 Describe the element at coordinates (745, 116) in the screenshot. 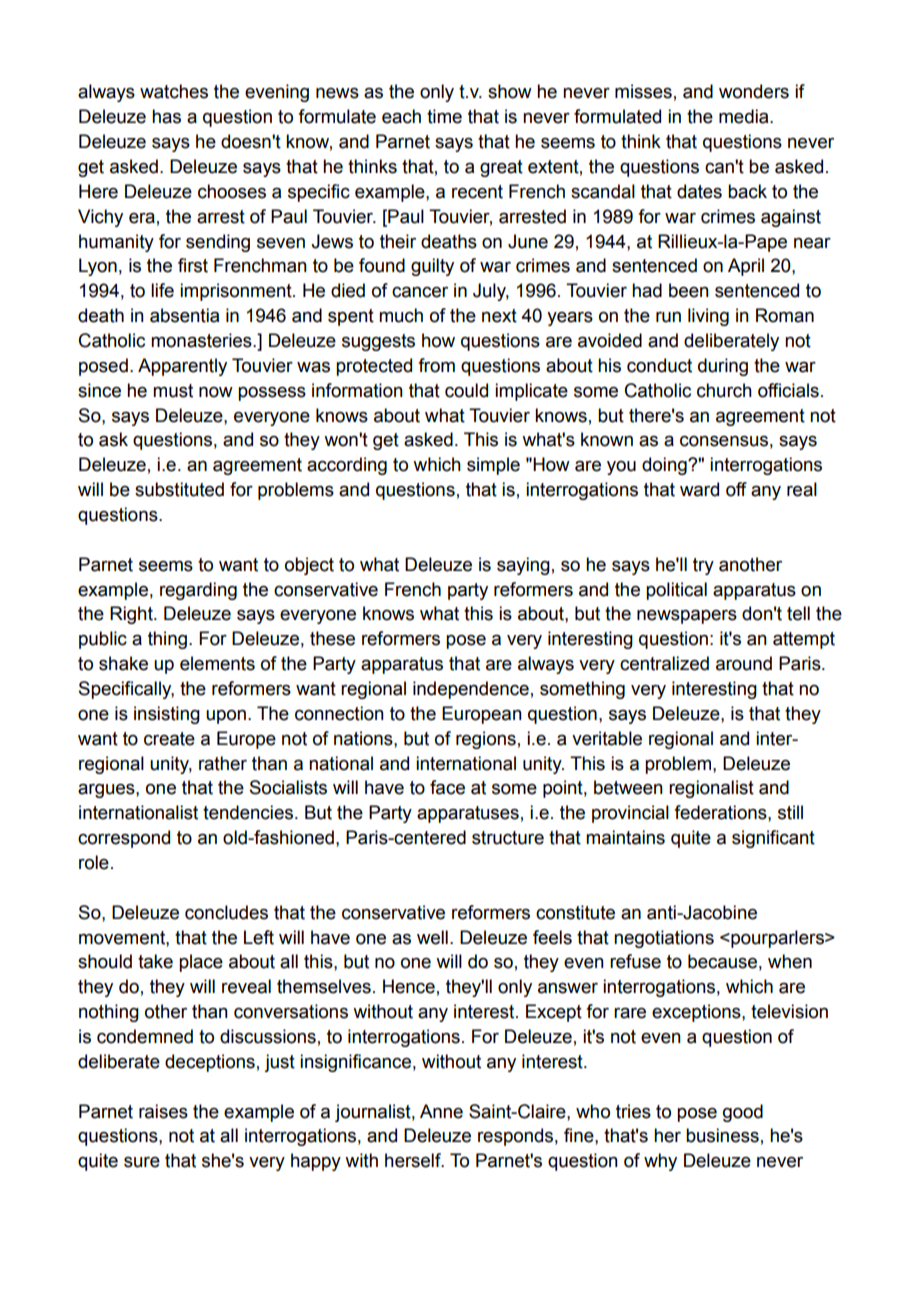

I see `media` at that location.
